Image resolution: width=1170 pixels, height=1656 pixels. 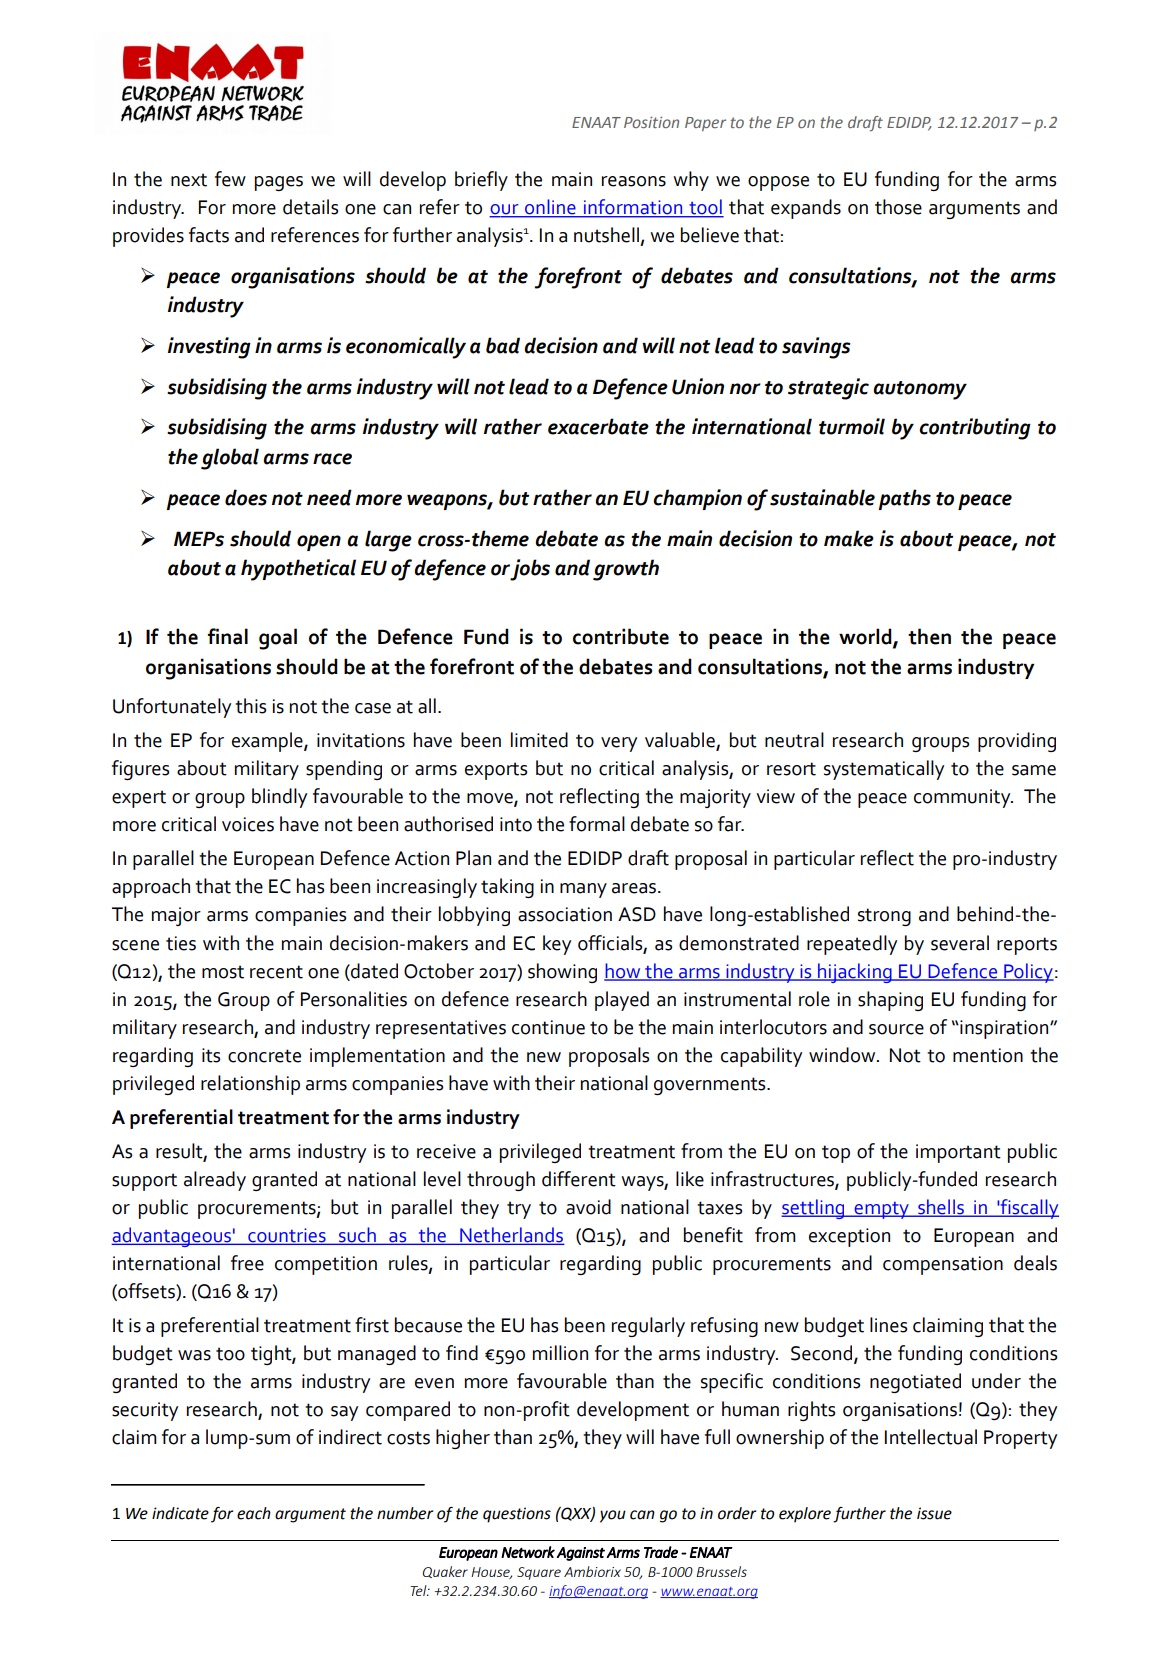 I want to click on does, so click(x=246, y=497).
